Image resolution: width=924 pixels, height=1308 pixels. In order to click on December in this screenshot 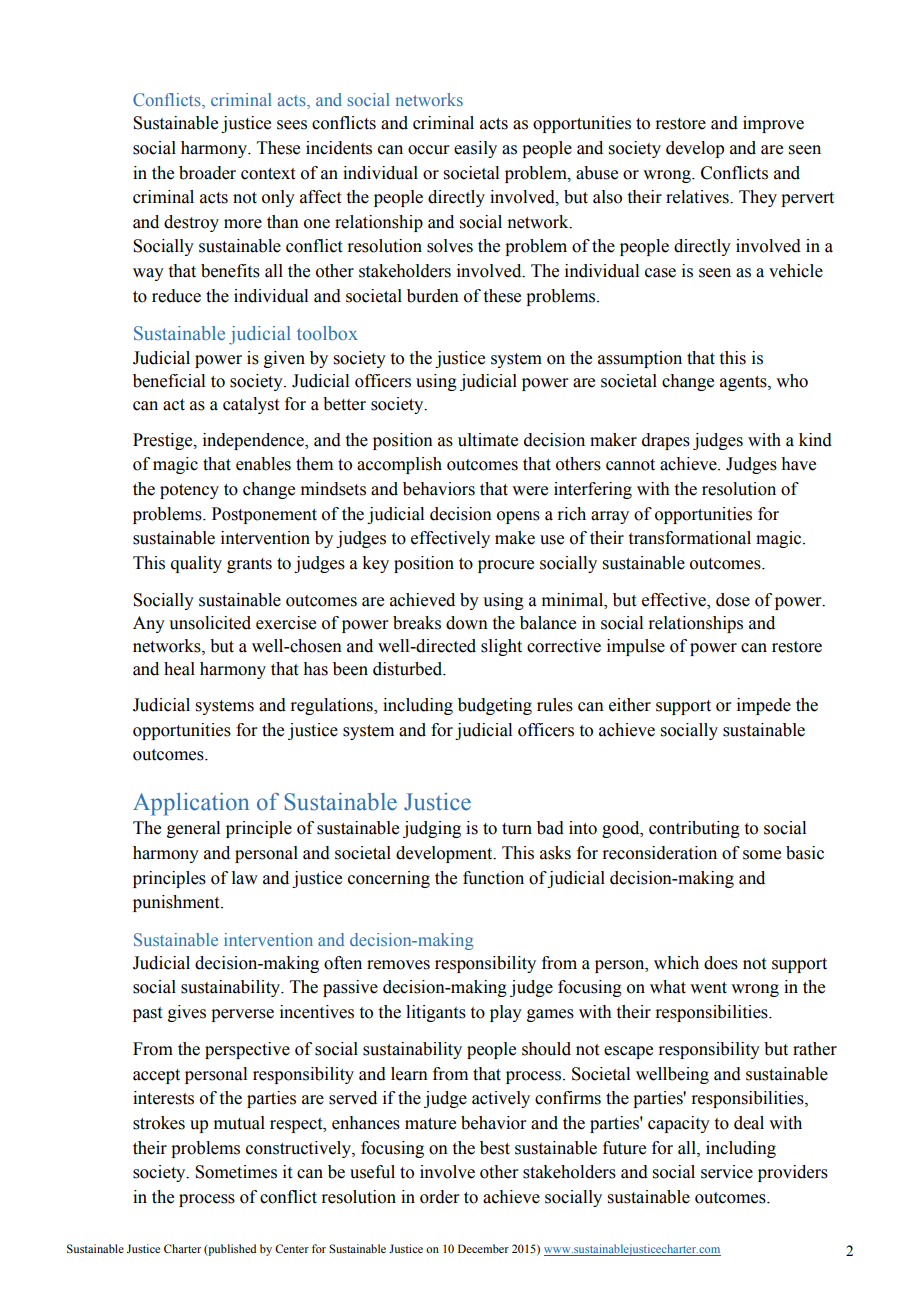, I will do `click(483, 1248)`.
